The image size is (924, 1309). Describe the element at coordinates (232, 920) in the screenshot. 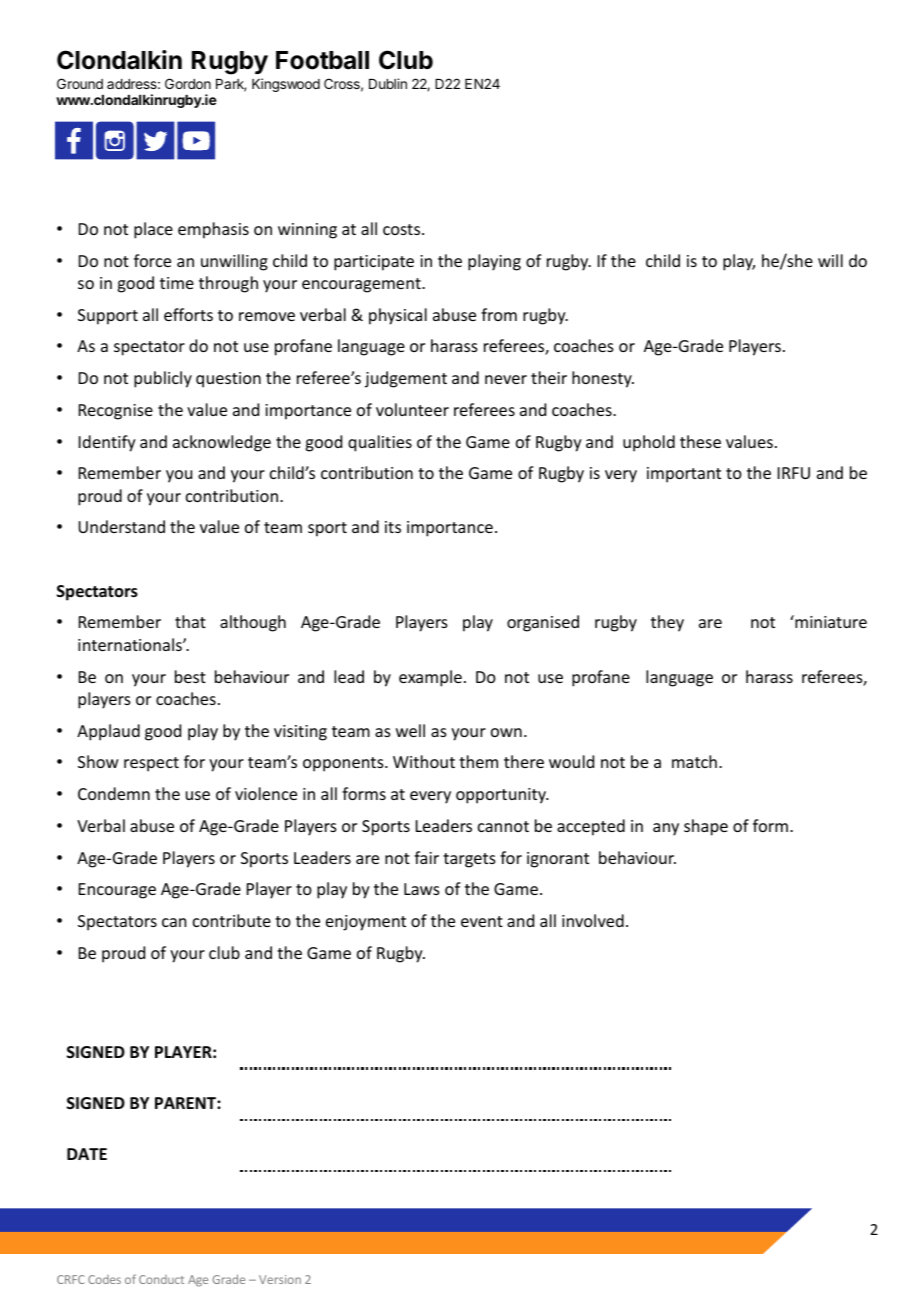

I see `contribute` at that location.
